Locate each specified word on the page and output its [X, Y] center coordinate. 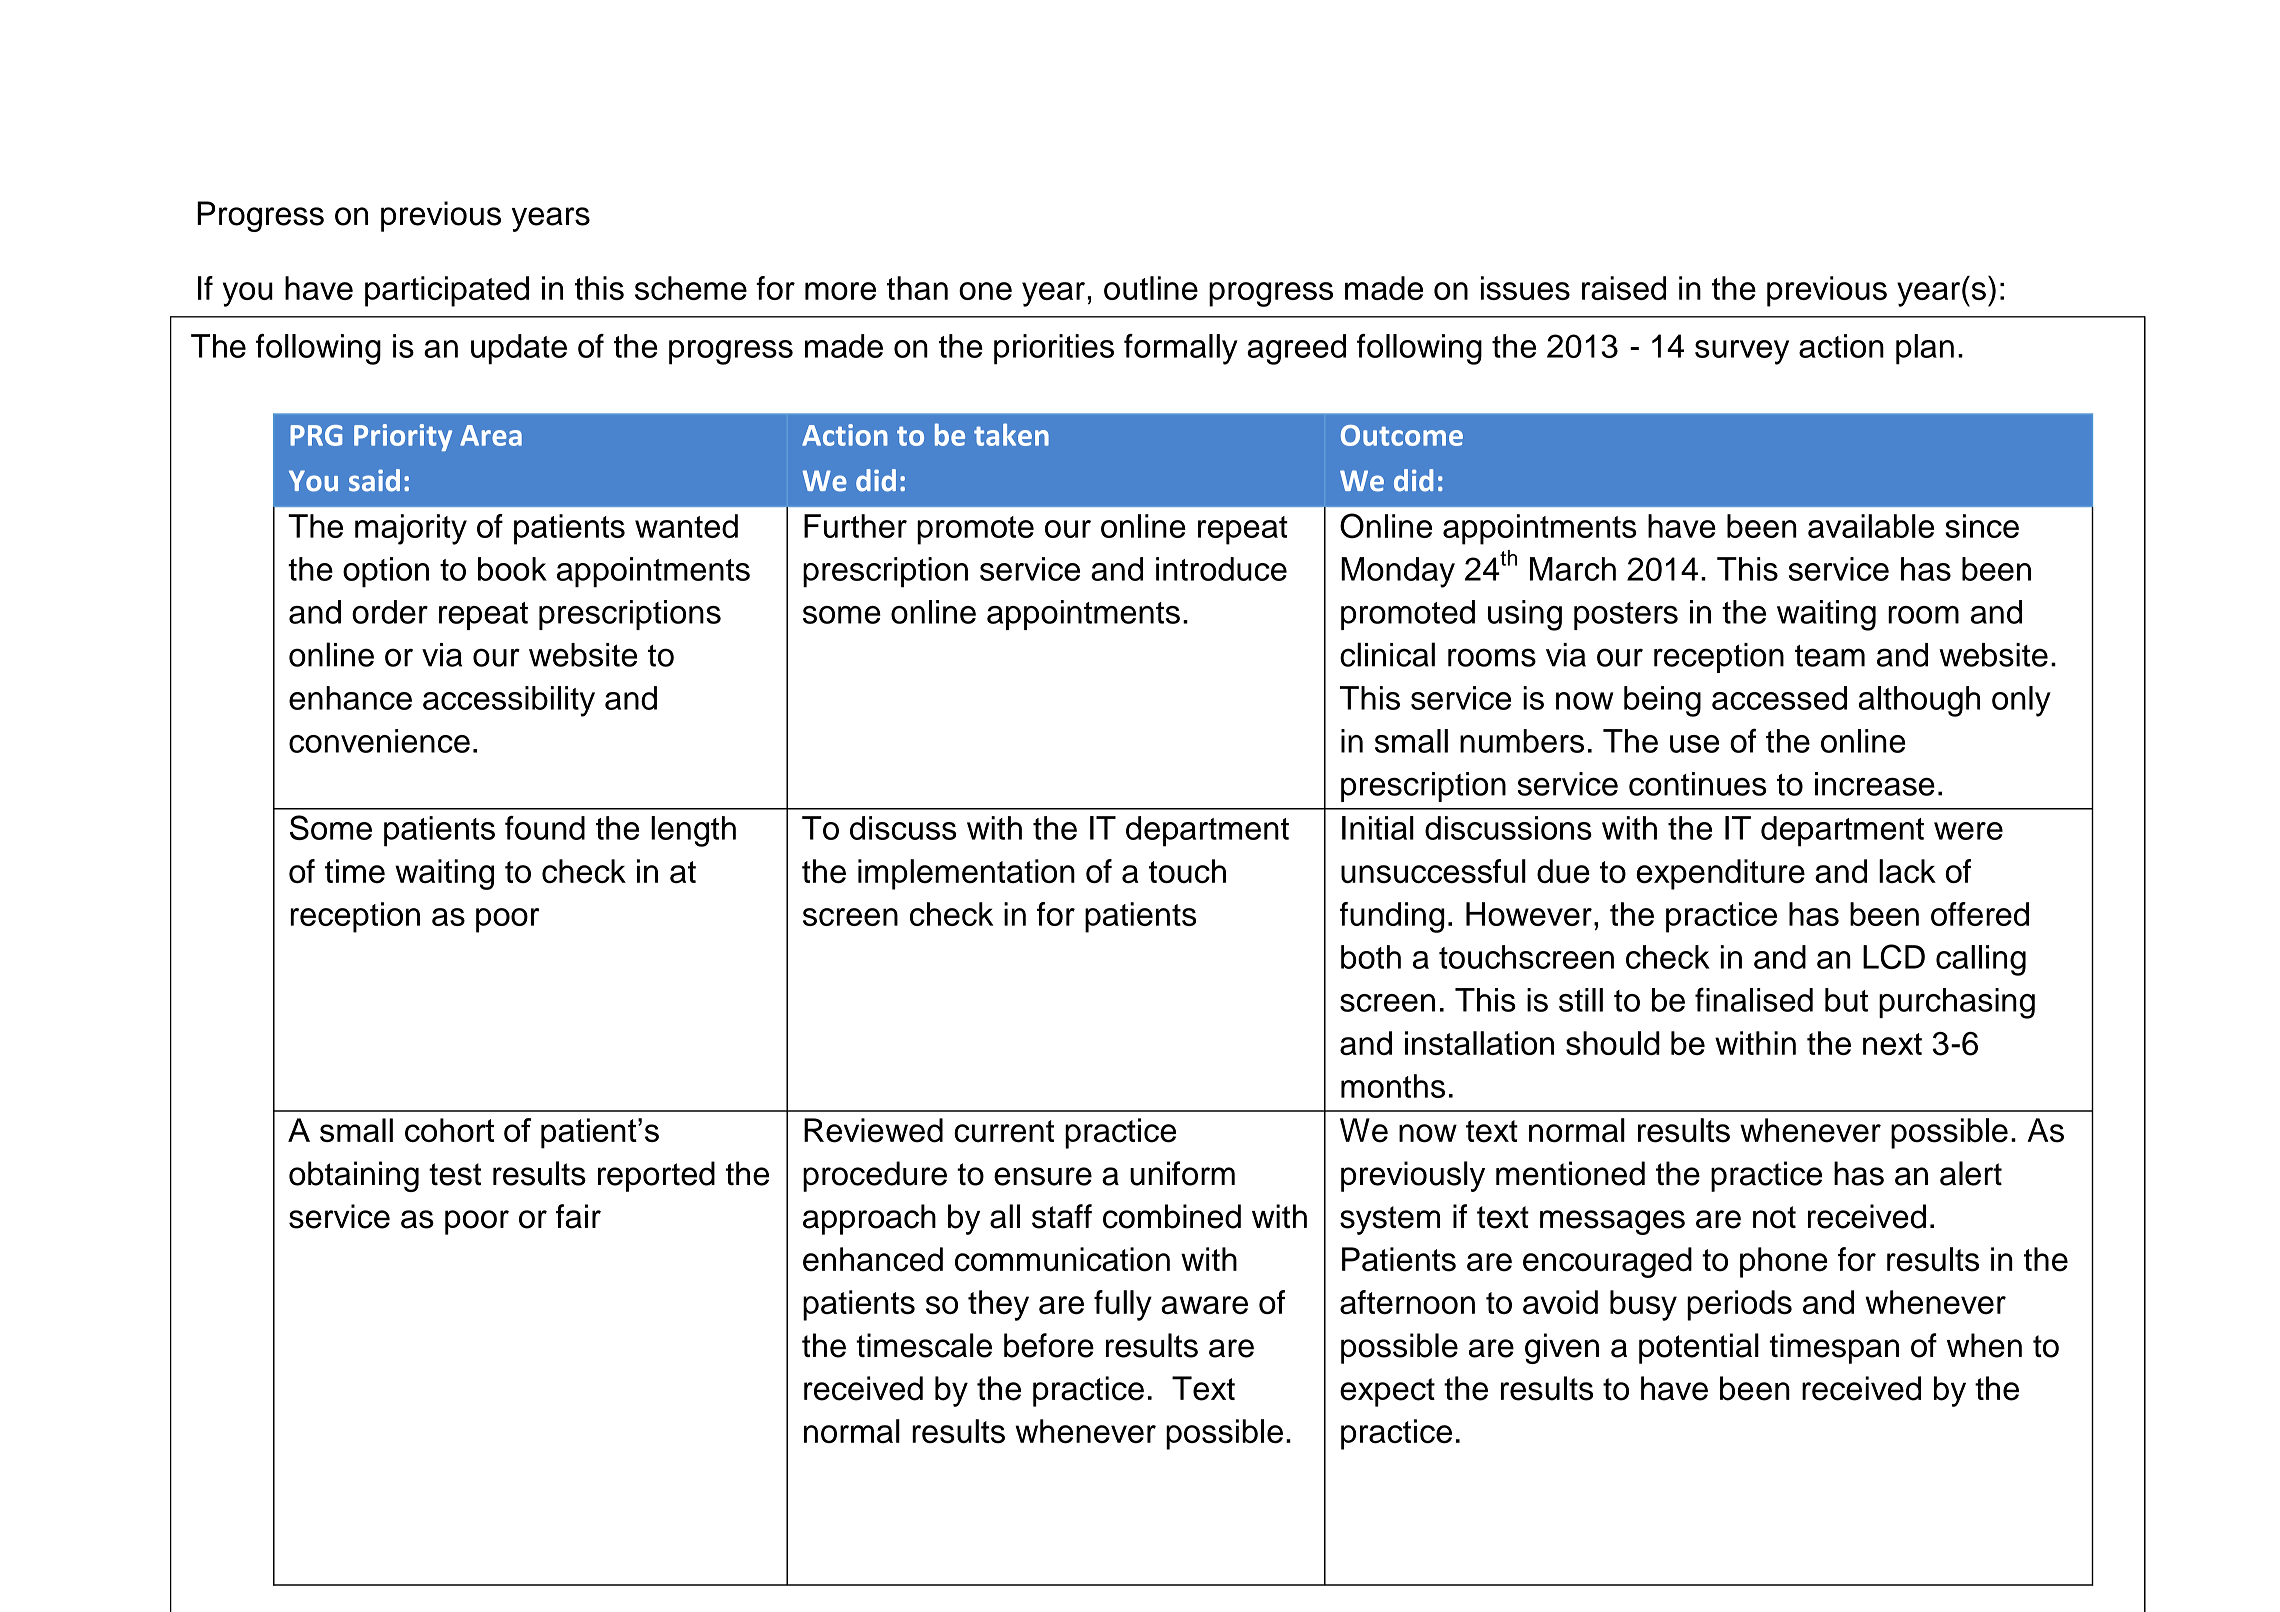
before [1049, 1345]
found [545, 828]
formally [1181, 349]
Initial [1378, 828]
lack [1907, 871]
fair [578, 1216]
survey [1742, 352]
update [519, 349]
